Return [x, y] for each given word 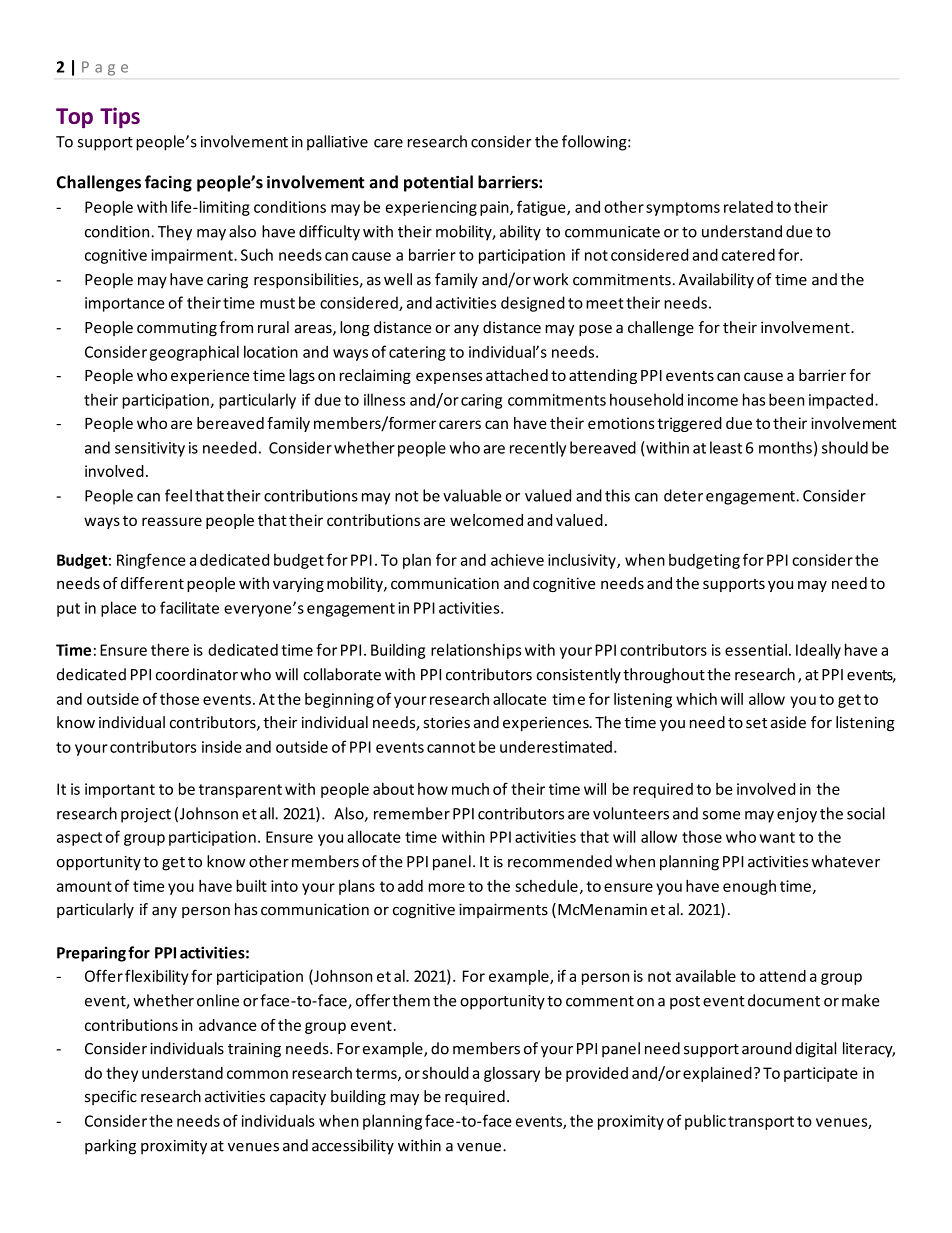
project [146, 815]
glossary [512, 1074]
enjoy [797, 815]
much [470, 789]
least [726, 447]
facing [168, 183]
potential [438, 183]
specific [111, 1097]
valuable [472, 495]
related [748, 207]
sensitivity [150, 449]
